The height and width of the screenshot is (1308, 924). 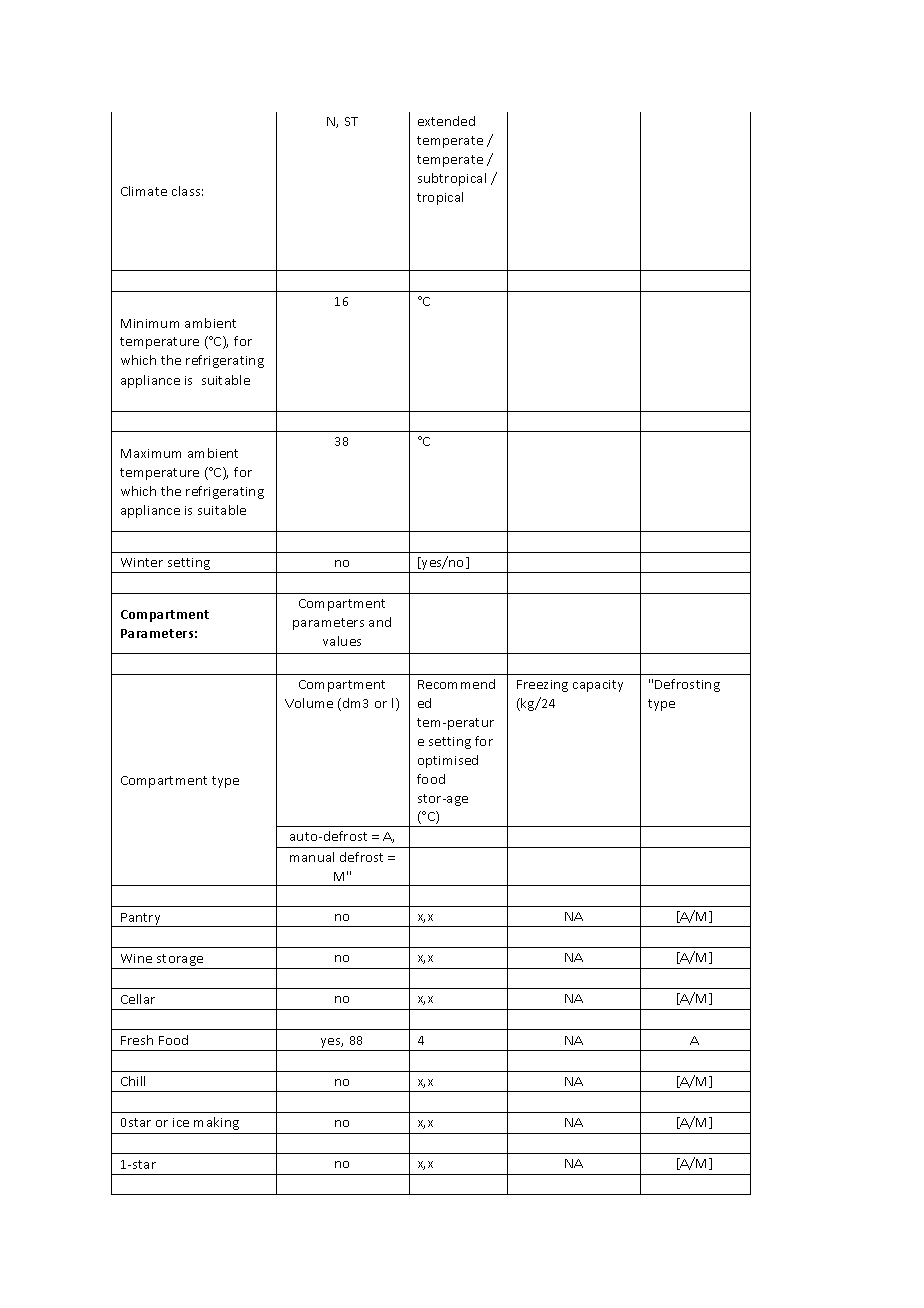 What do you see at coordinates (542, 686) in the screenshot?
I see `Freezing` at bounding box center [542, 686].
